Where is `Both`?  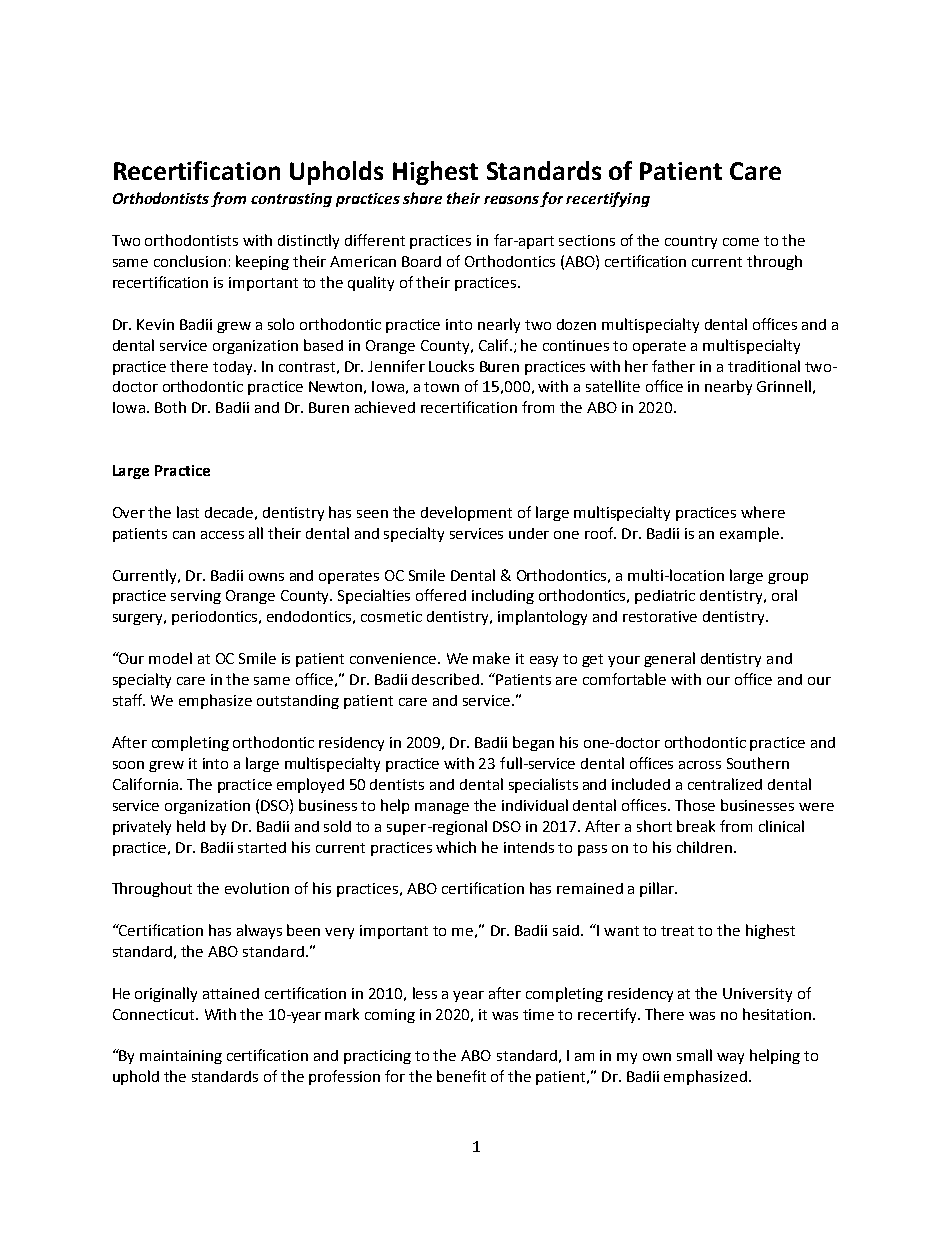 Both is located at coordinates (170, 407).
